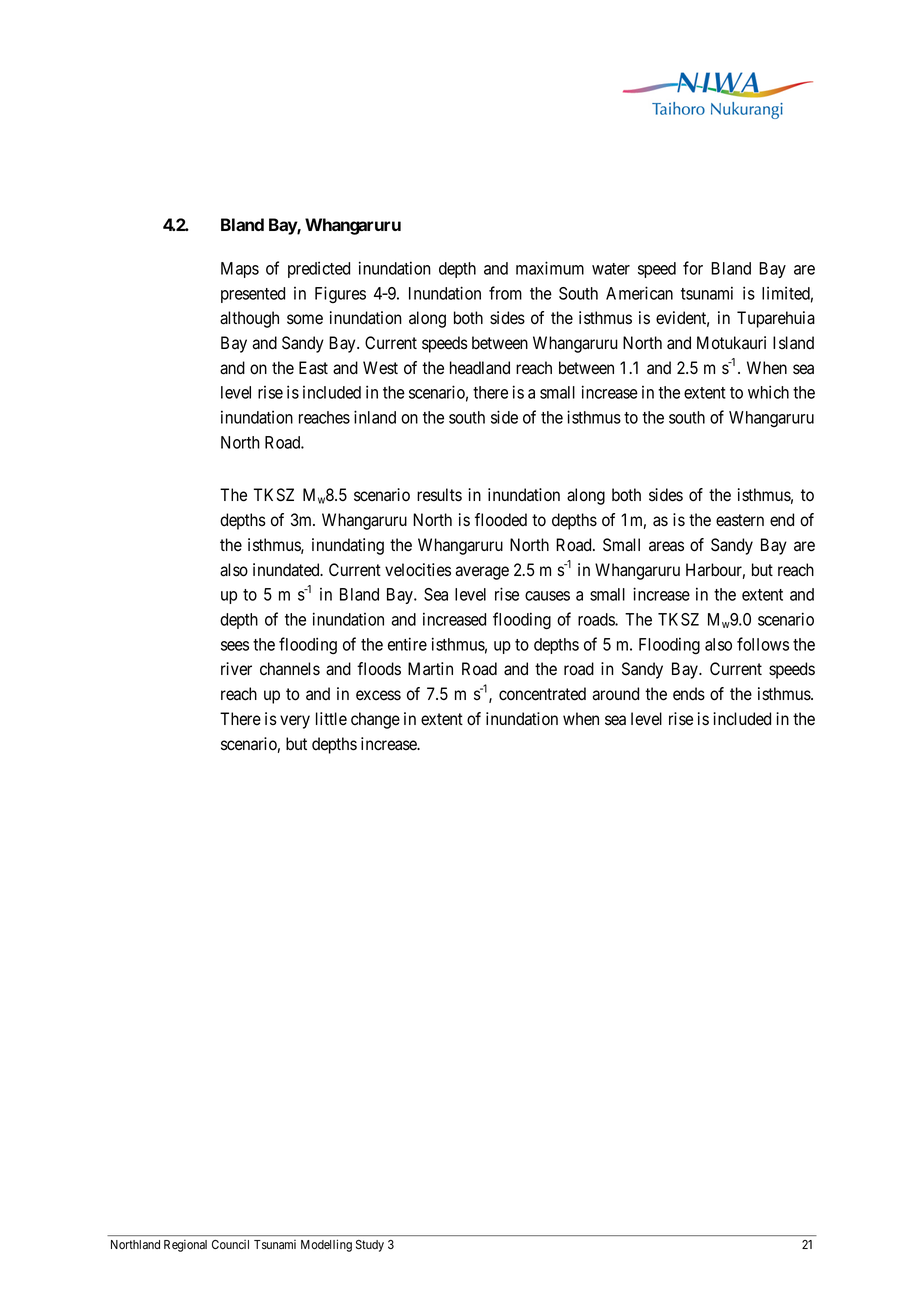 This screenshot has width=924, height=1308. Describe the element at coordinates (230, 1244) in the screenshot. I see `Council` at that location.
